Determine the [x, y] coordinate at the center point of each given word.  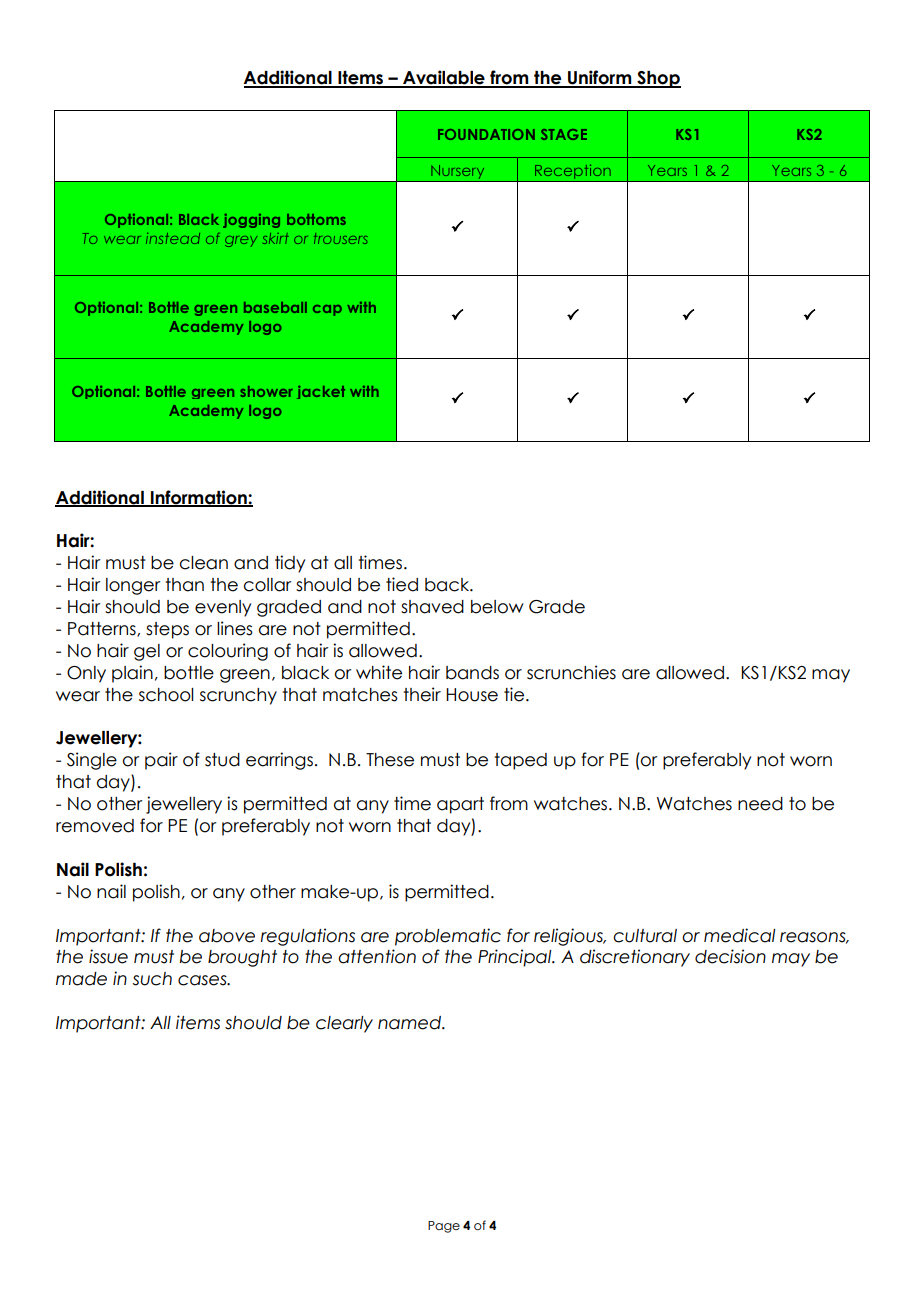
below [497, 607]
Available [444, 78]
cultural [645, 936]
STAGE [564, 134]
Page [444, 1227]
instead [173, 238]
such [152, 979]
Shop [658, 79]
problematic [448, 937]
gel [147, 652]
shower [266, 391]
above [227, 936]
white [379, 672]
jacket [321, 392]
